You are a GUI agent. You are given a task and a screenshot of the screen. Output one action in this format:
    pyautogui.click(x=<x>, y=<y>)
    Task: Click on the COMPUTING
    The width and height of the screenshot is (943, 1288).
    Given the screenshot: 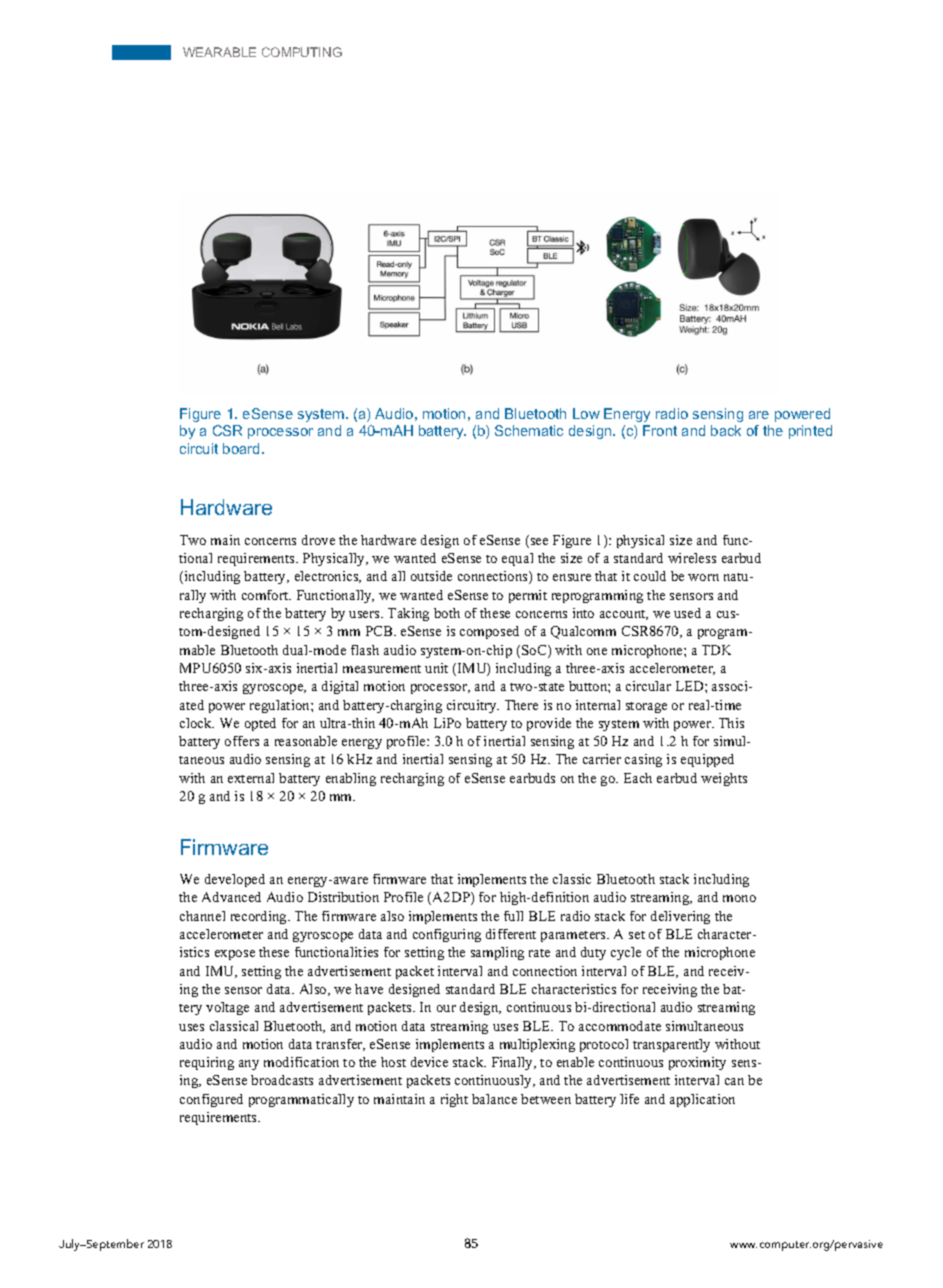 What is the action you would take?
    pyautogui.click(x=302, y=52)
